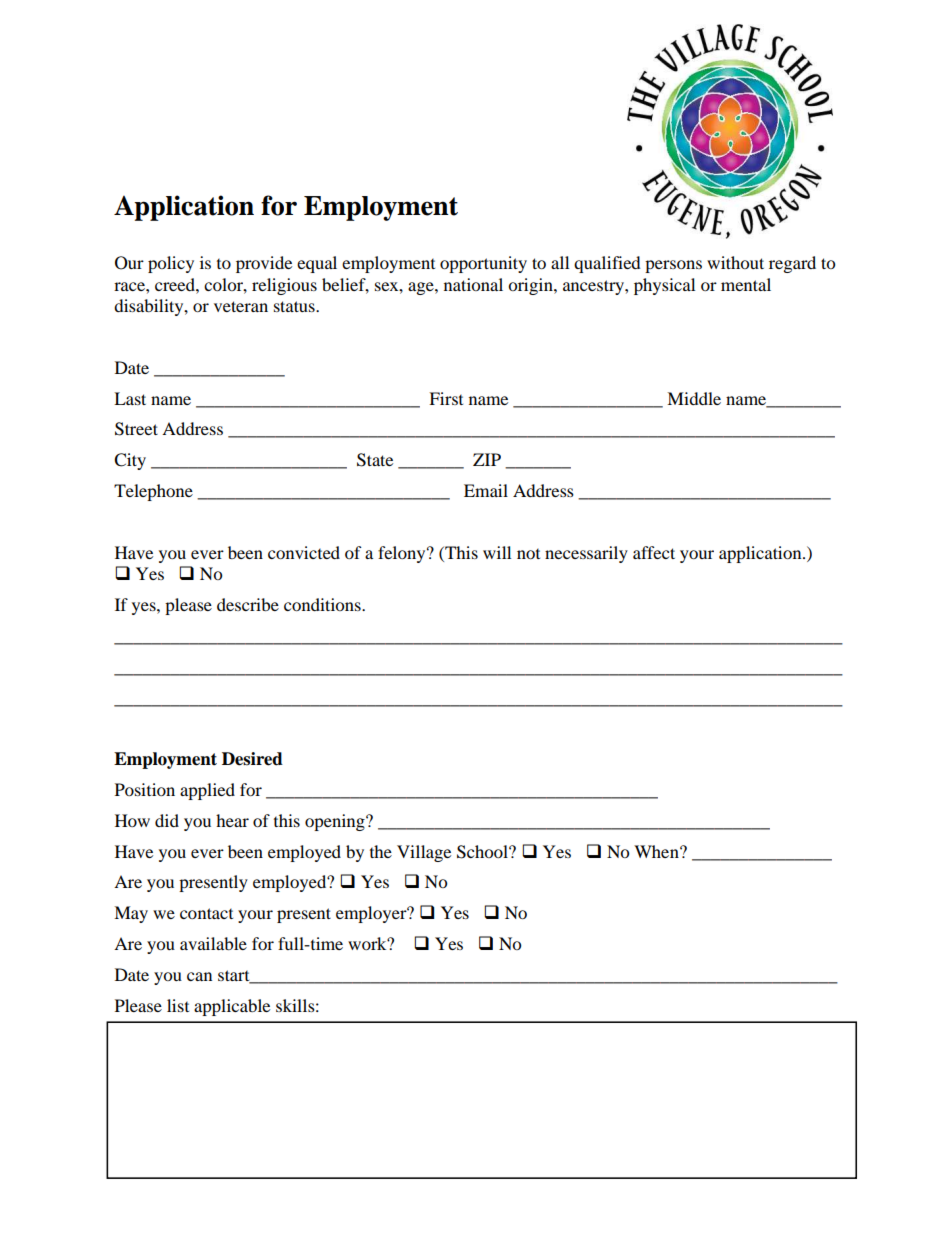  Describe the element at coordinates (241, 306) in the image. I see `veteran` at that location.
